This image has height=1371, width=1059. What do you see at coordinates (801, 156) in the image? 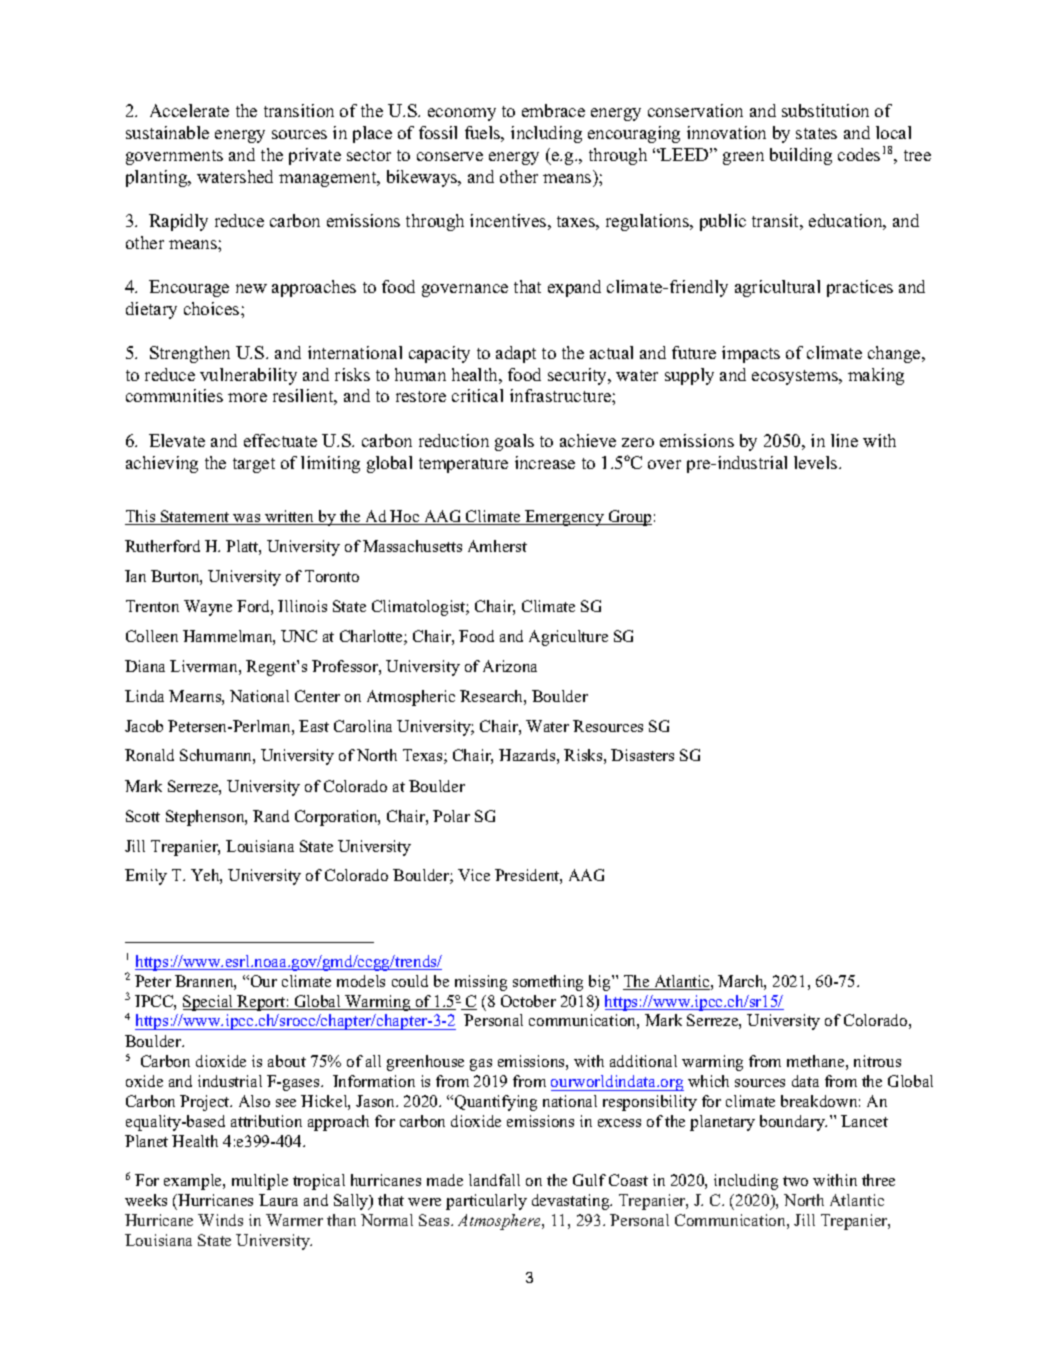
I see `building` at bounding box center [801, 156].
